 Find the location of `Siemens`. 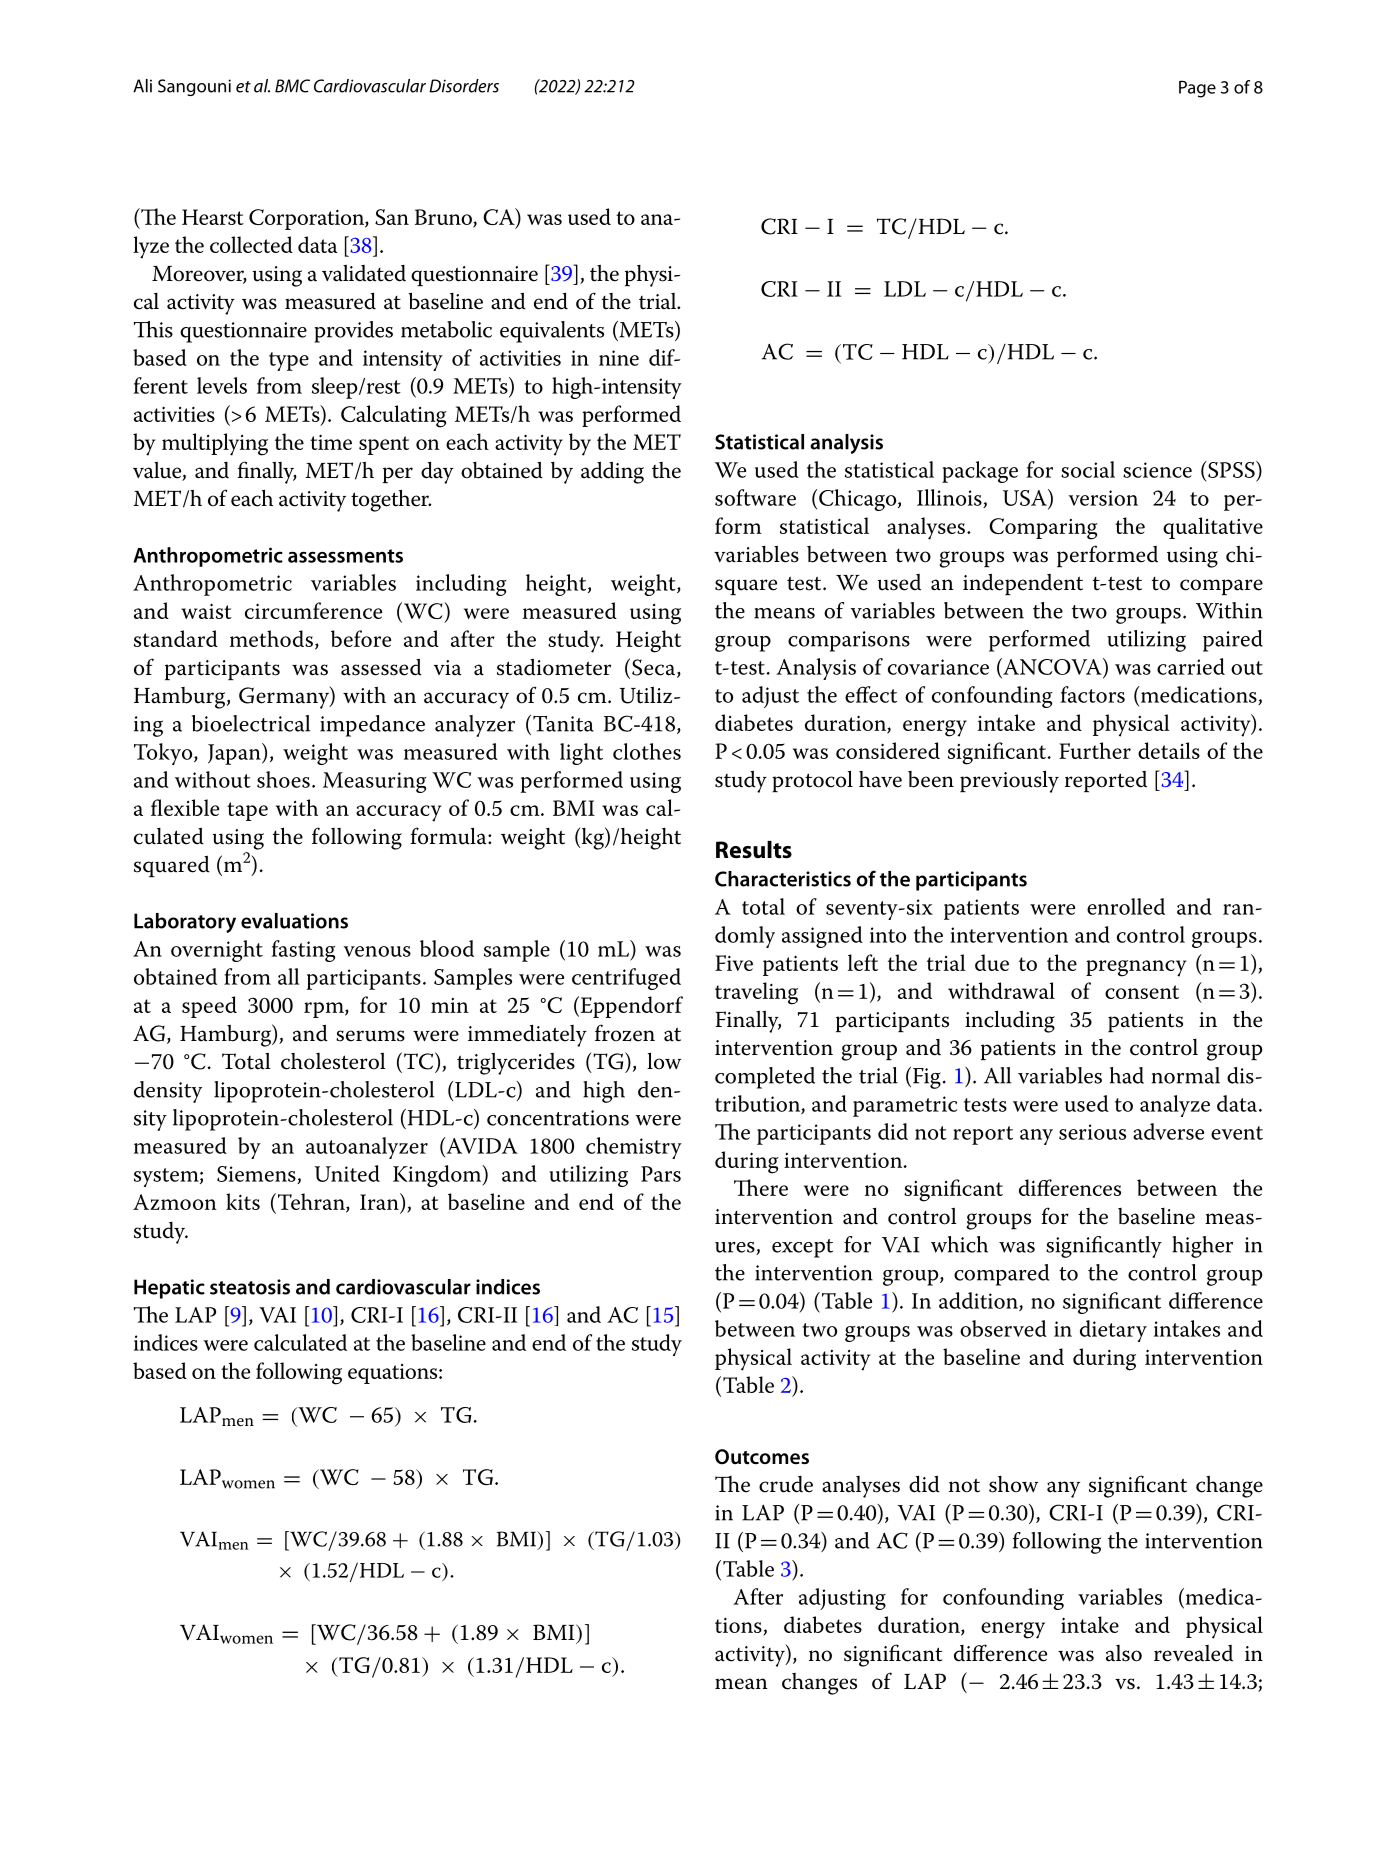

Siemens is located at coordinates (257, 1175).
